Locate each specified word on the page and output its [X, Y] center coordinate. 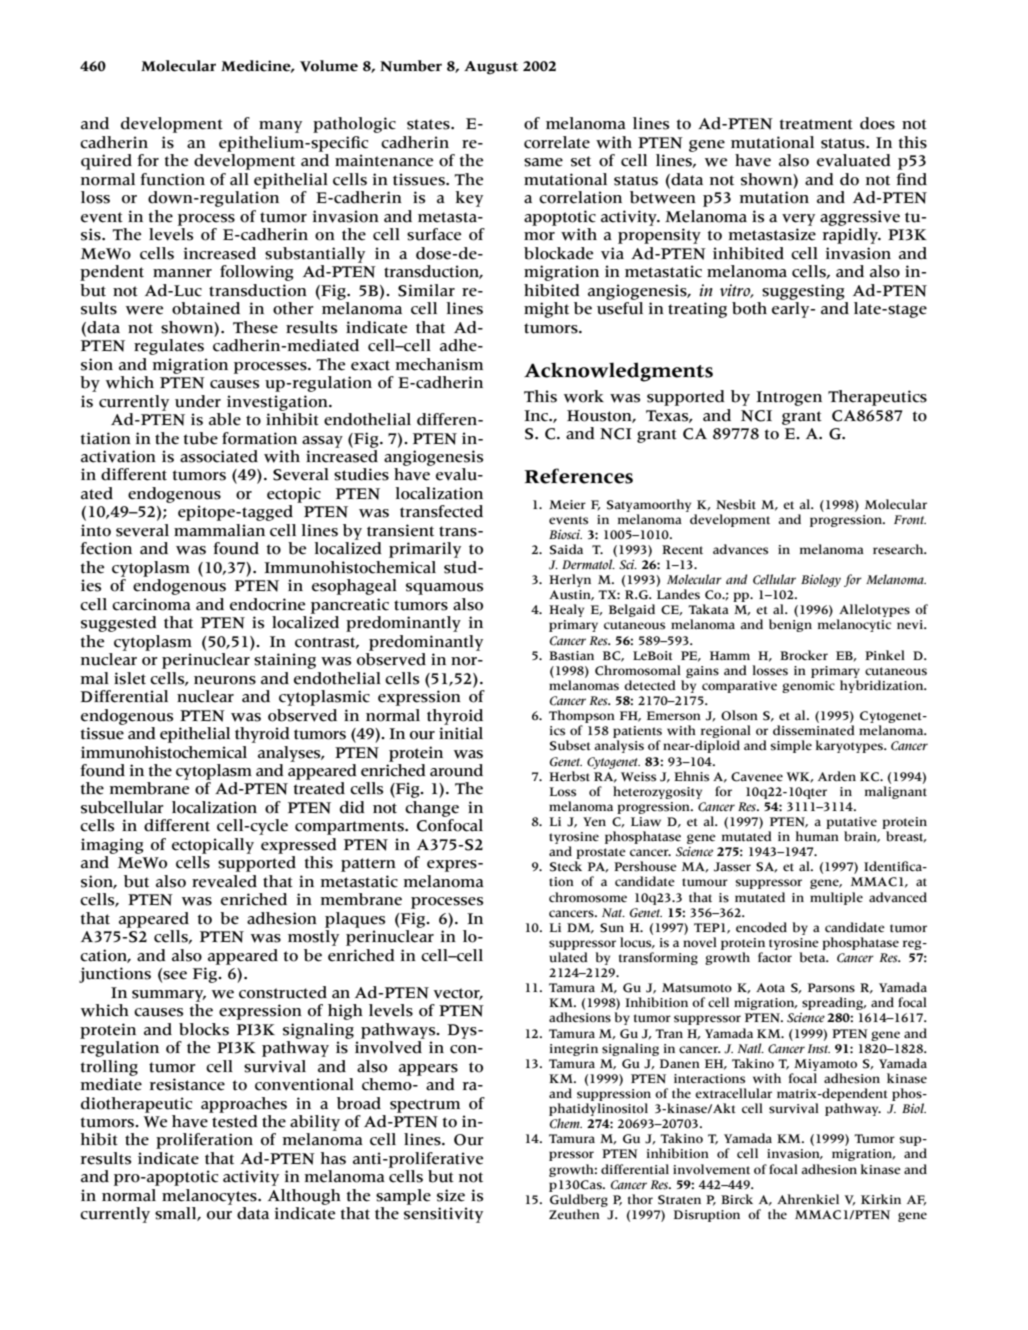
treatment [816, 124]
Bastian [571, 656]
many [280, 127]
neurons [225, 680]
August [491, 68]
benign [790, 625]
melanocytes [210, 1197]
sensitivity [443, 1215]
